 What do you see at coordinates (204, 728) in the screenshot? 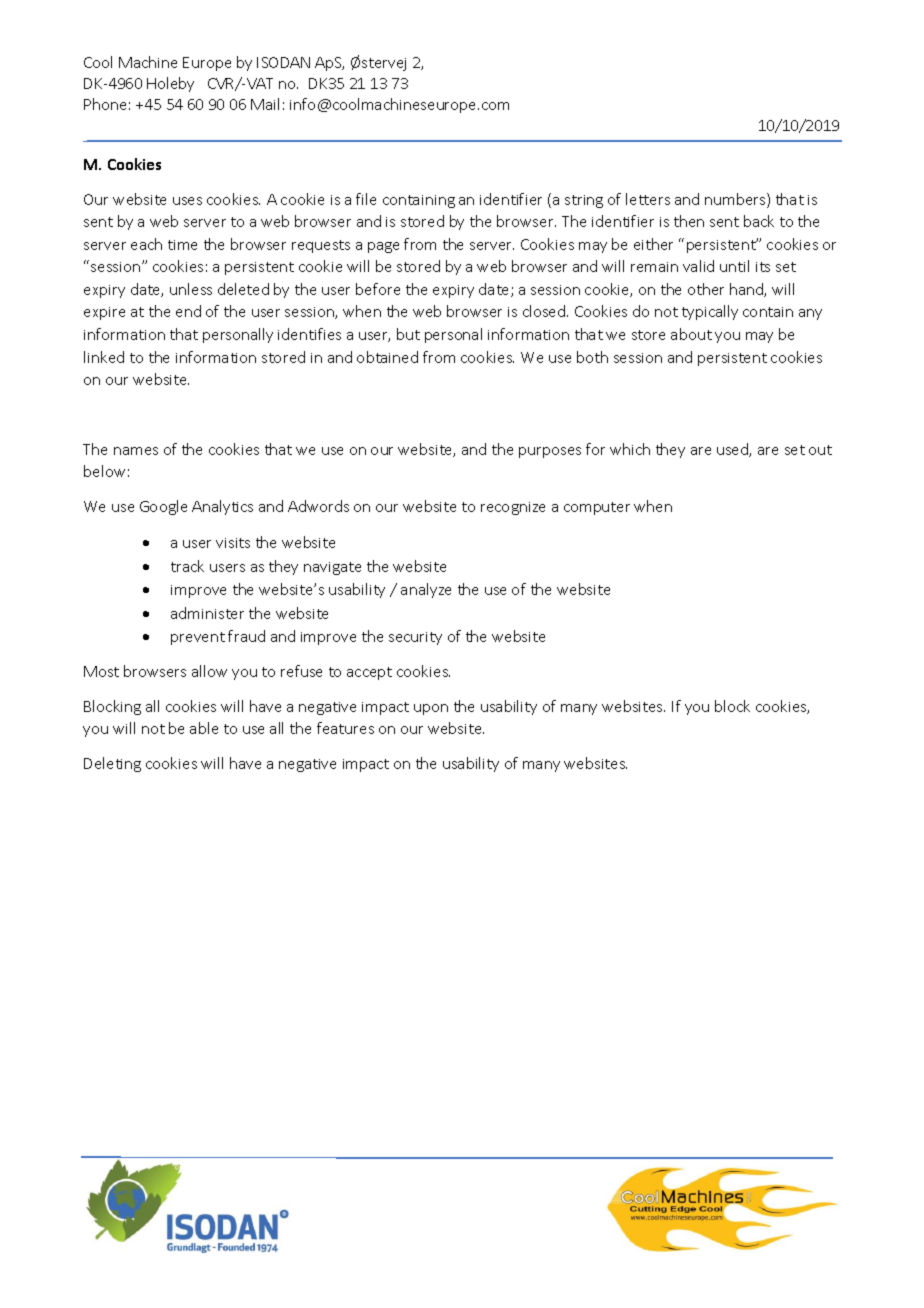
I see `able` at bounding box center [204, 728].
